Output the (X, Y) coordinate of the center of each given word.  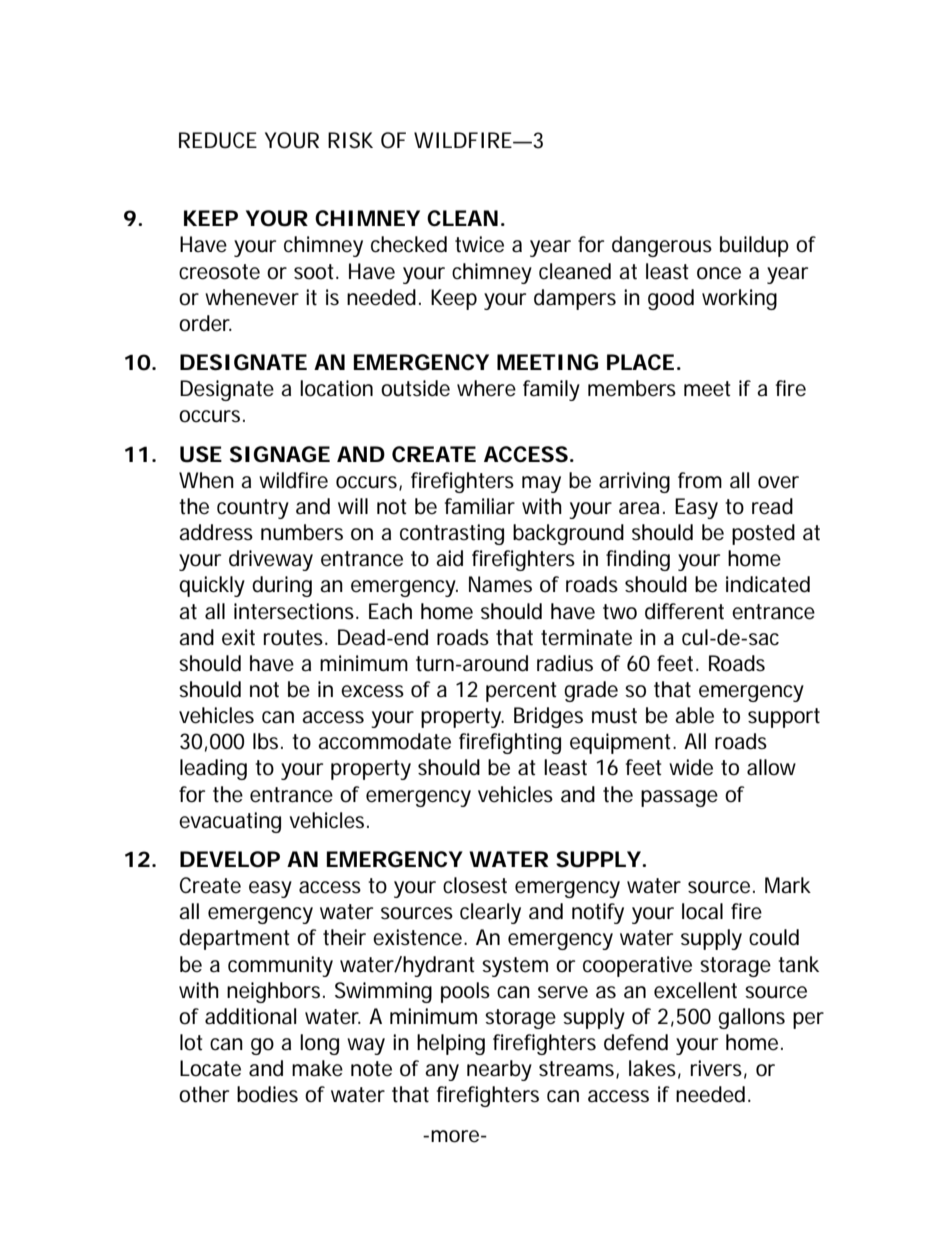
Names (500, 584)
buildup (754, 246)
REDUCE (218, 140)
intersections (294, 611)
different (684, 611)
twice (479, 244)
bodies (267, 1094)
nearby (499, 1070)
